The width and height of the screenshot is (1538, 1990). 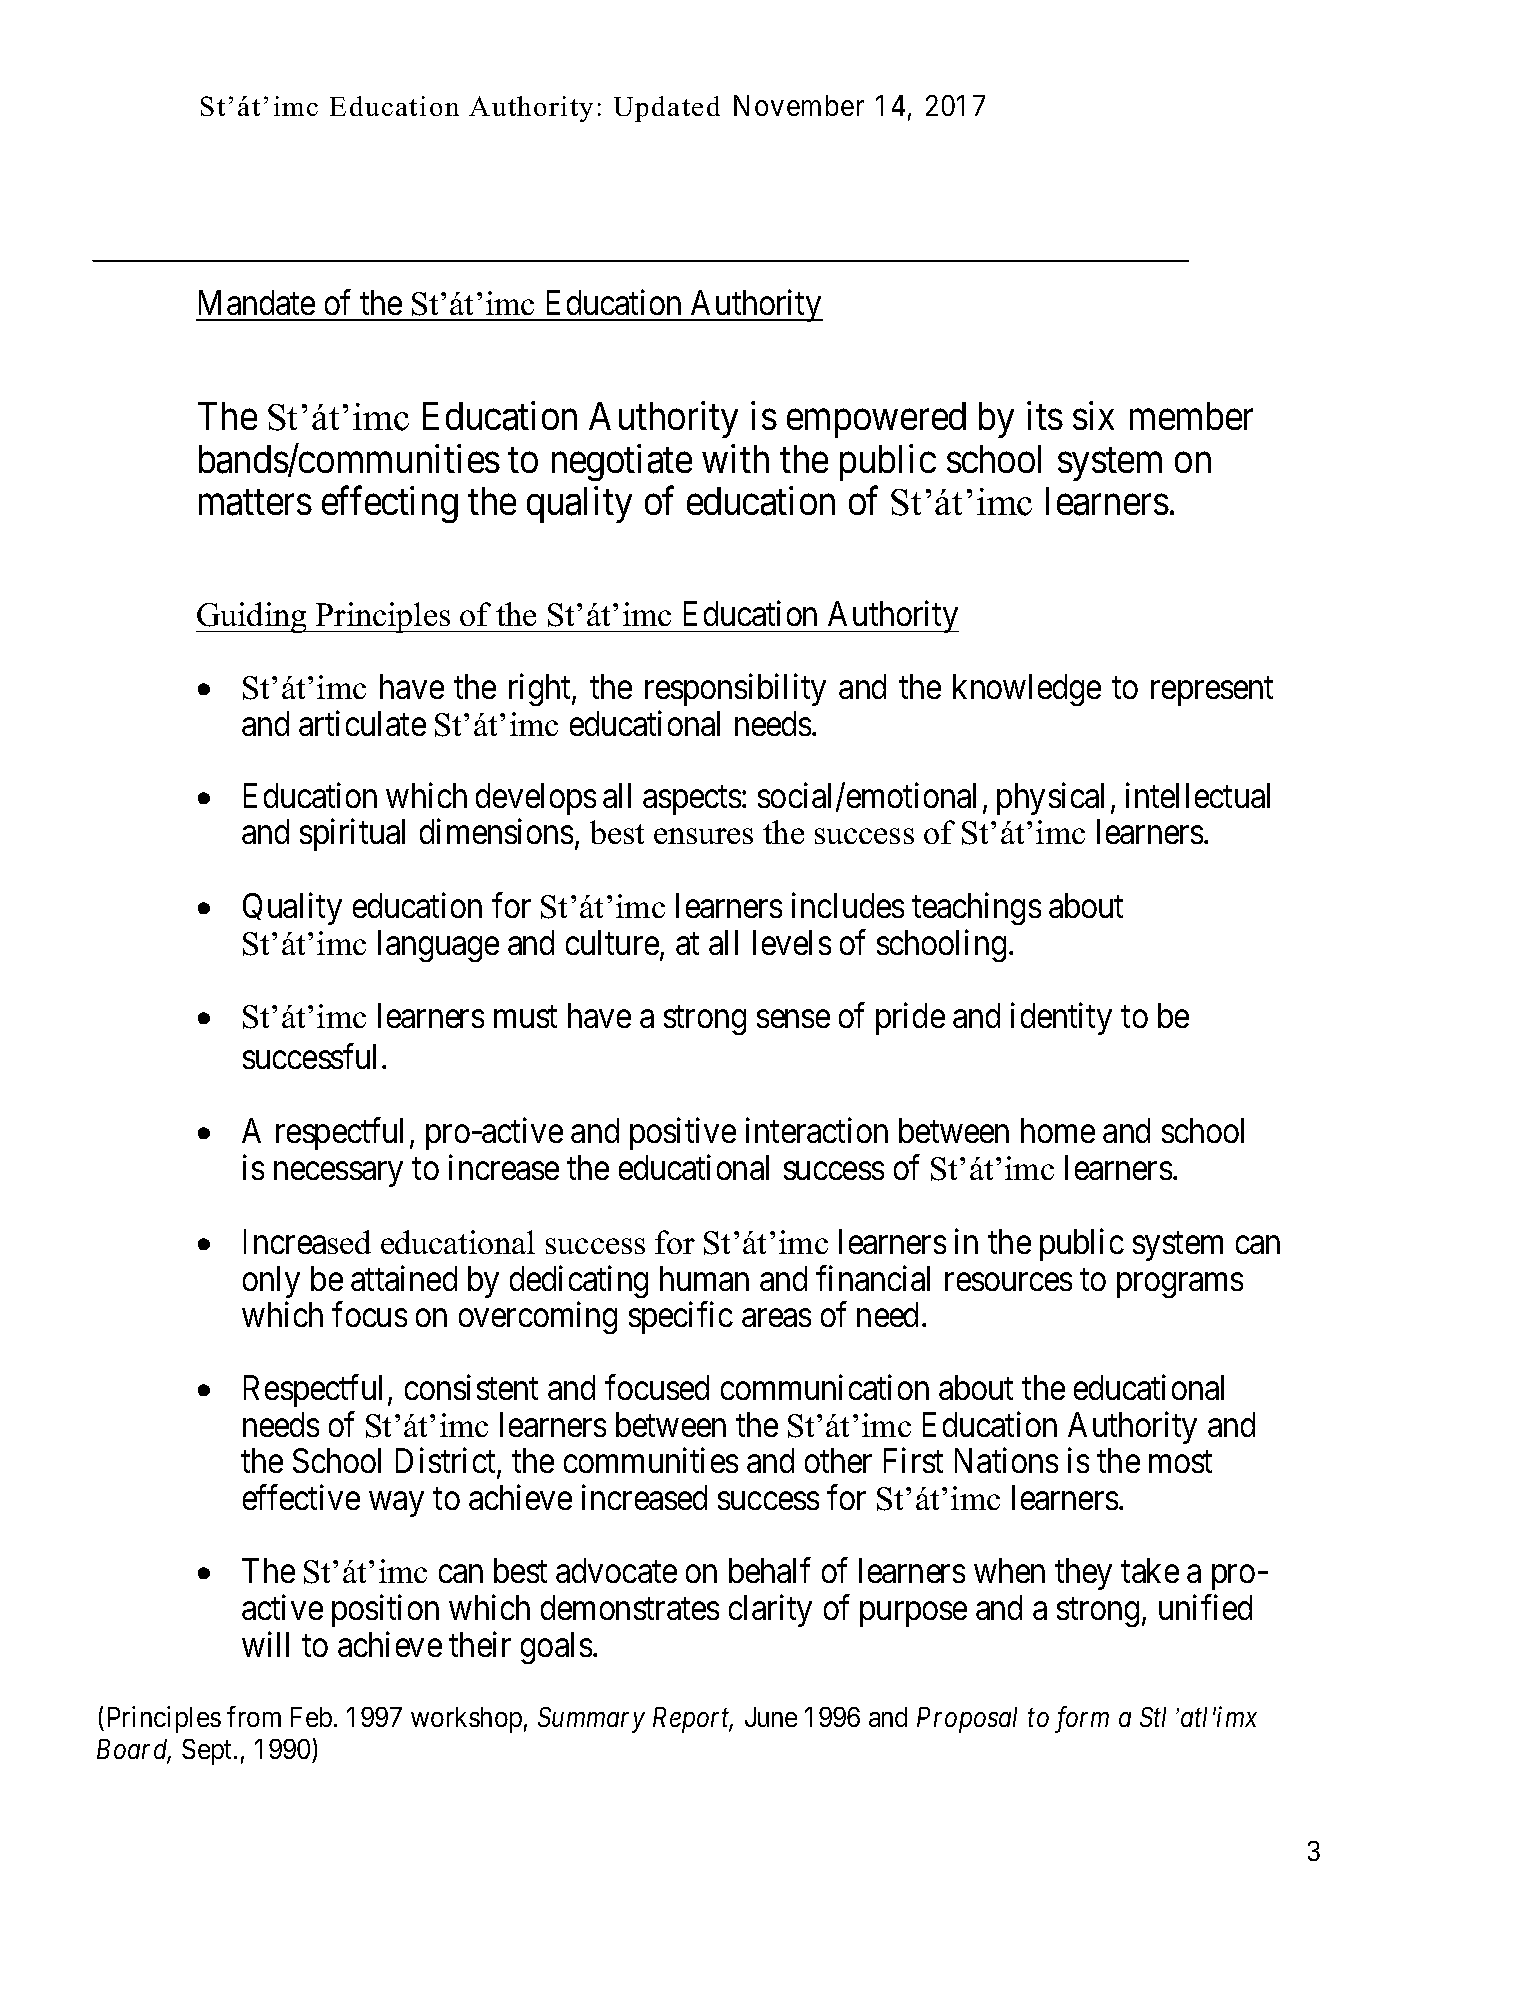 What do you see at coordinates (683, 1134) in the screenshot?
I see `positive` at bounding box center [683, 1134].
